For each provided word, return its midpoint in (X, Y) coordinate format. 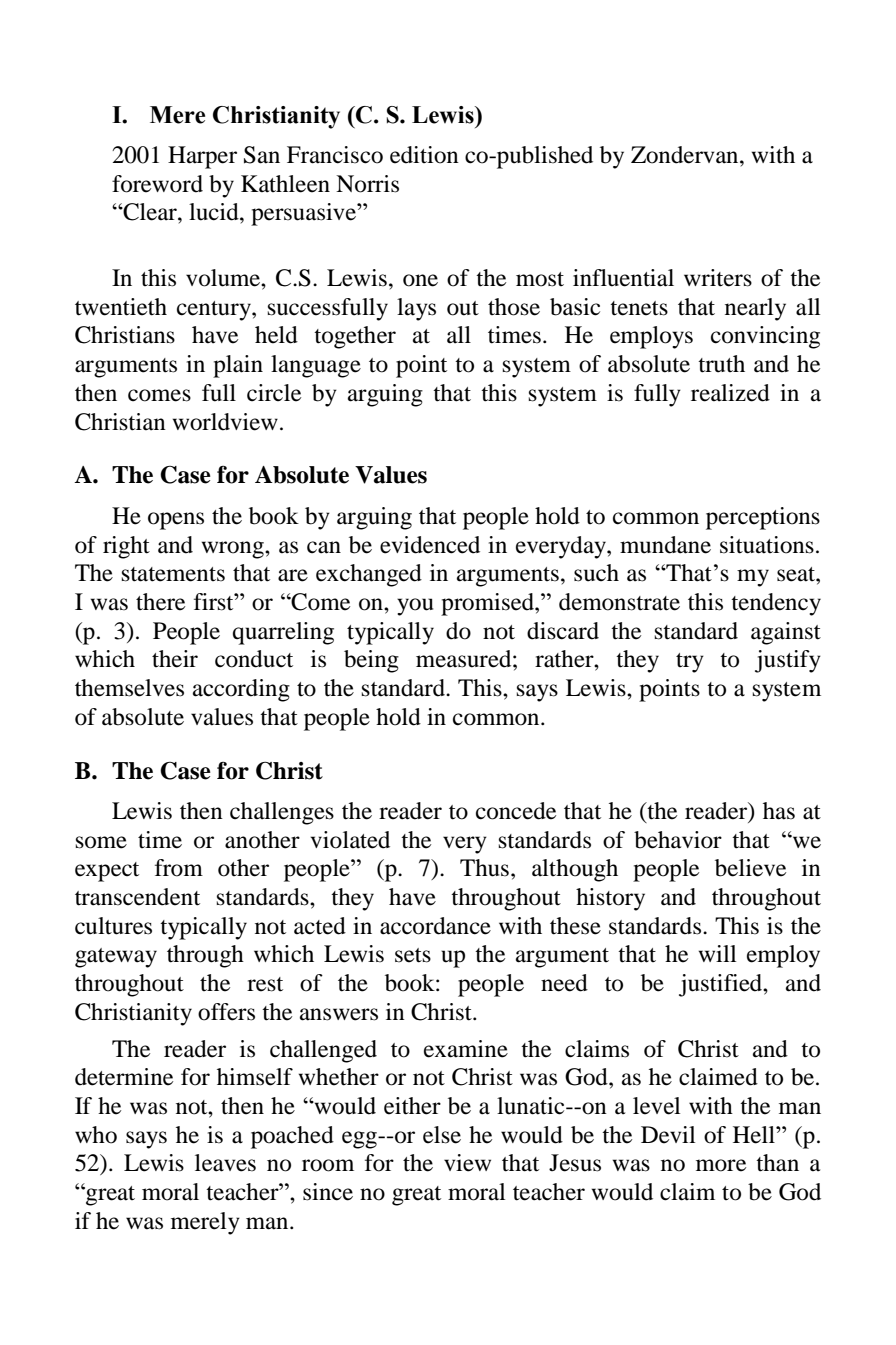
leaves (225, 1163)
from (179, 868)
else (442, 1135)
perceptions (763, 518)
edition (424, 155)
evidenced (430, 545)
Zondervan (686, 155)
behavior (678, 840)
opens (176, 521)
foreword (157, 184)
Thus (484, 868)
